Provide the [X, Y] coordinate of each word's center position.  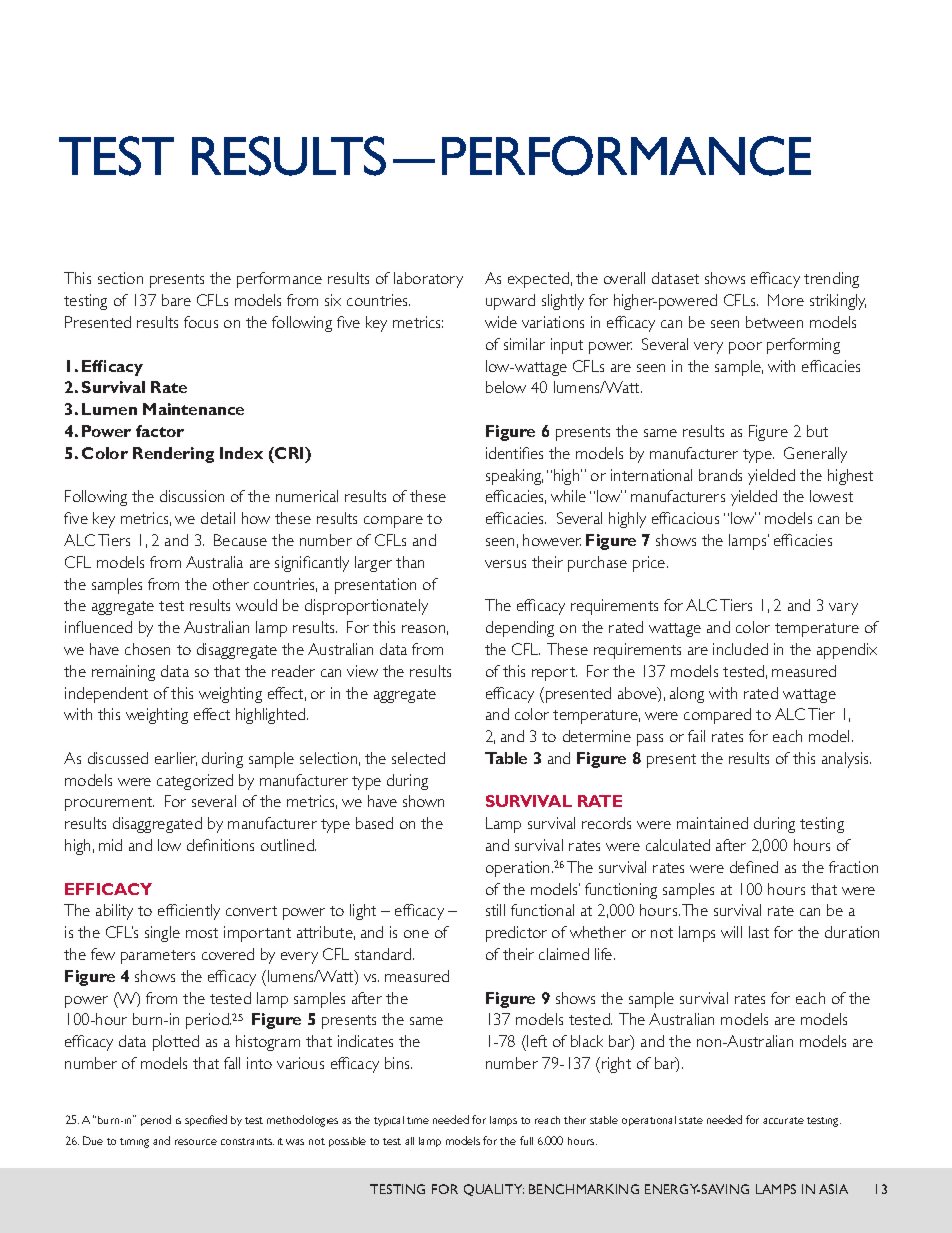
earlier [176, 759]
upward [510, 302]
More [786, 300]
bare [176, 300]
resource [196, 1142]
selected [418, 758]
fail [696, 736]
